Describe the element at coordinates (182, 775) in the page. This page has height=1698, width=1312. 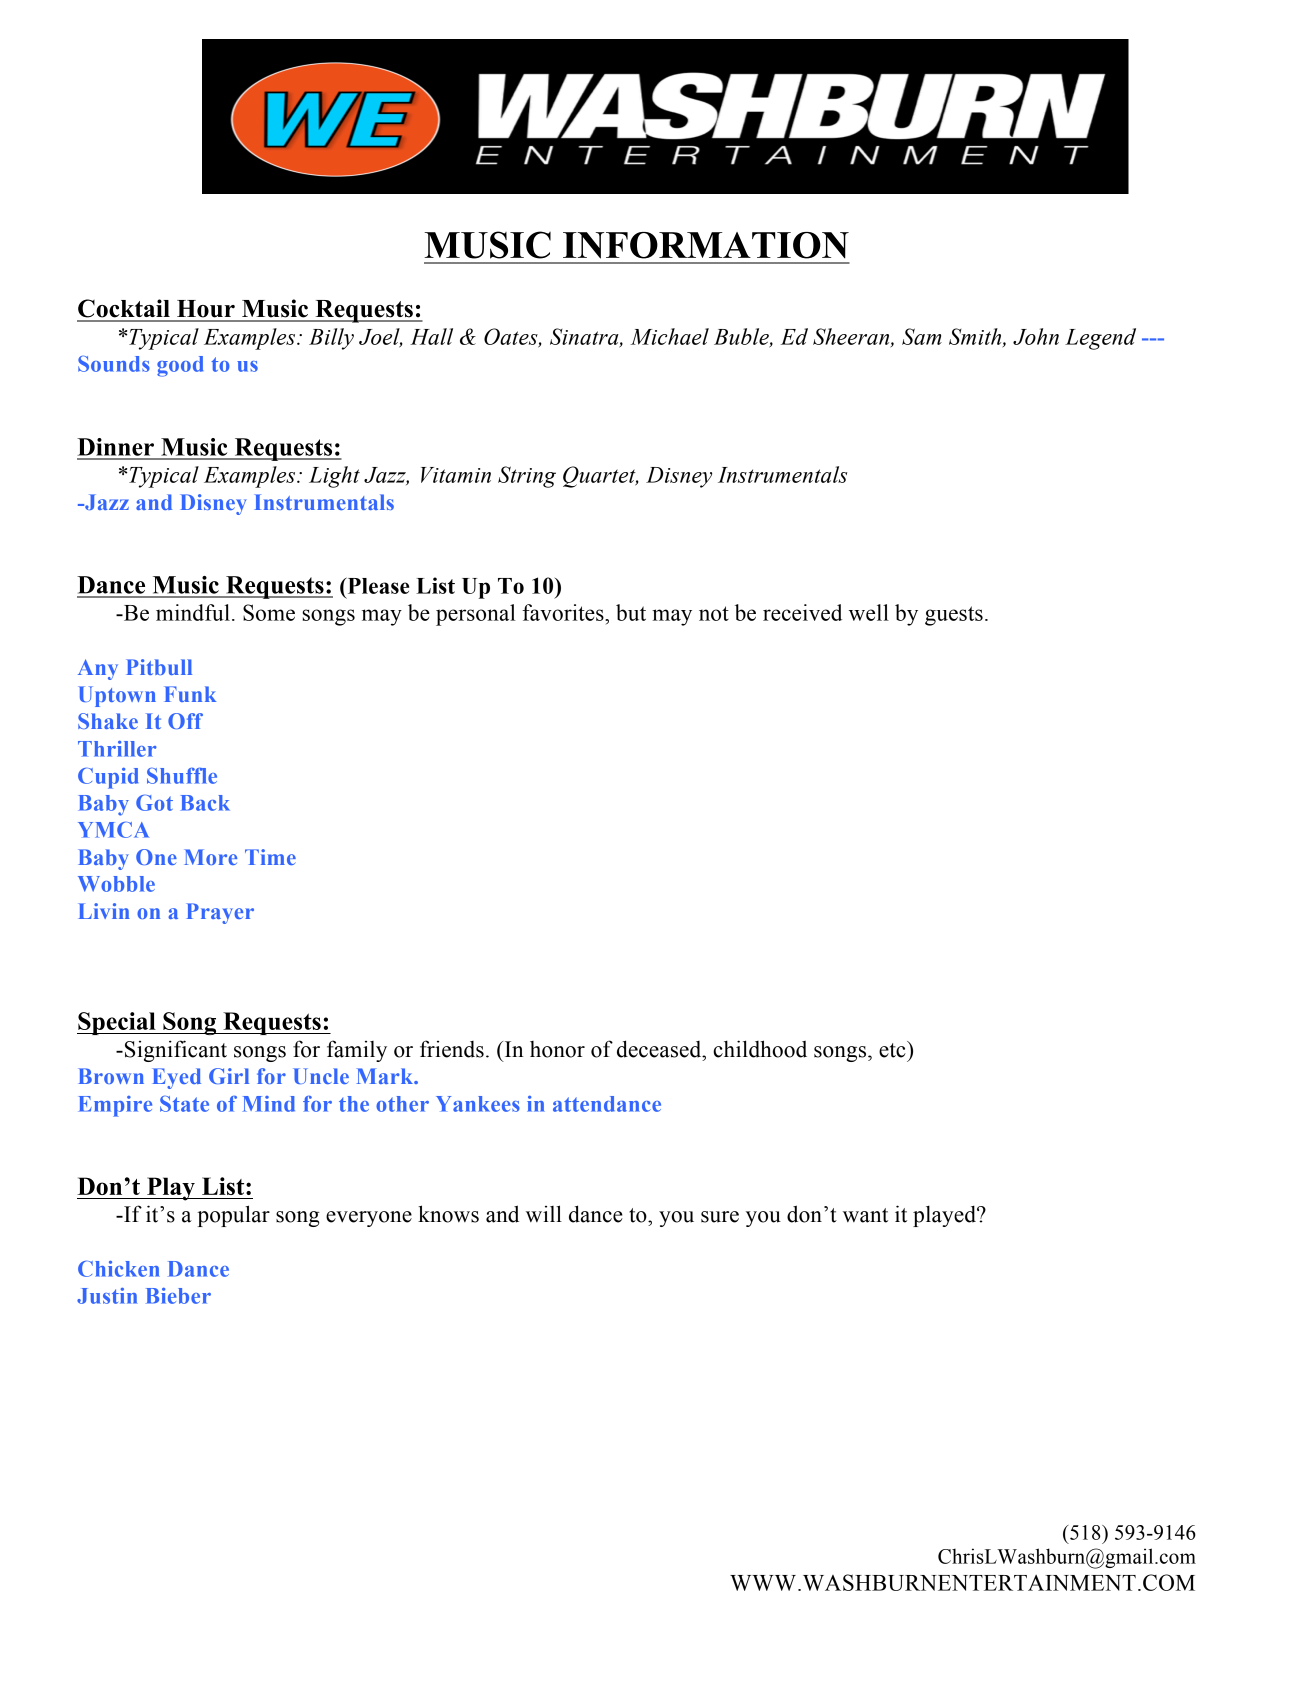
I see `Shuffle` at that location.
